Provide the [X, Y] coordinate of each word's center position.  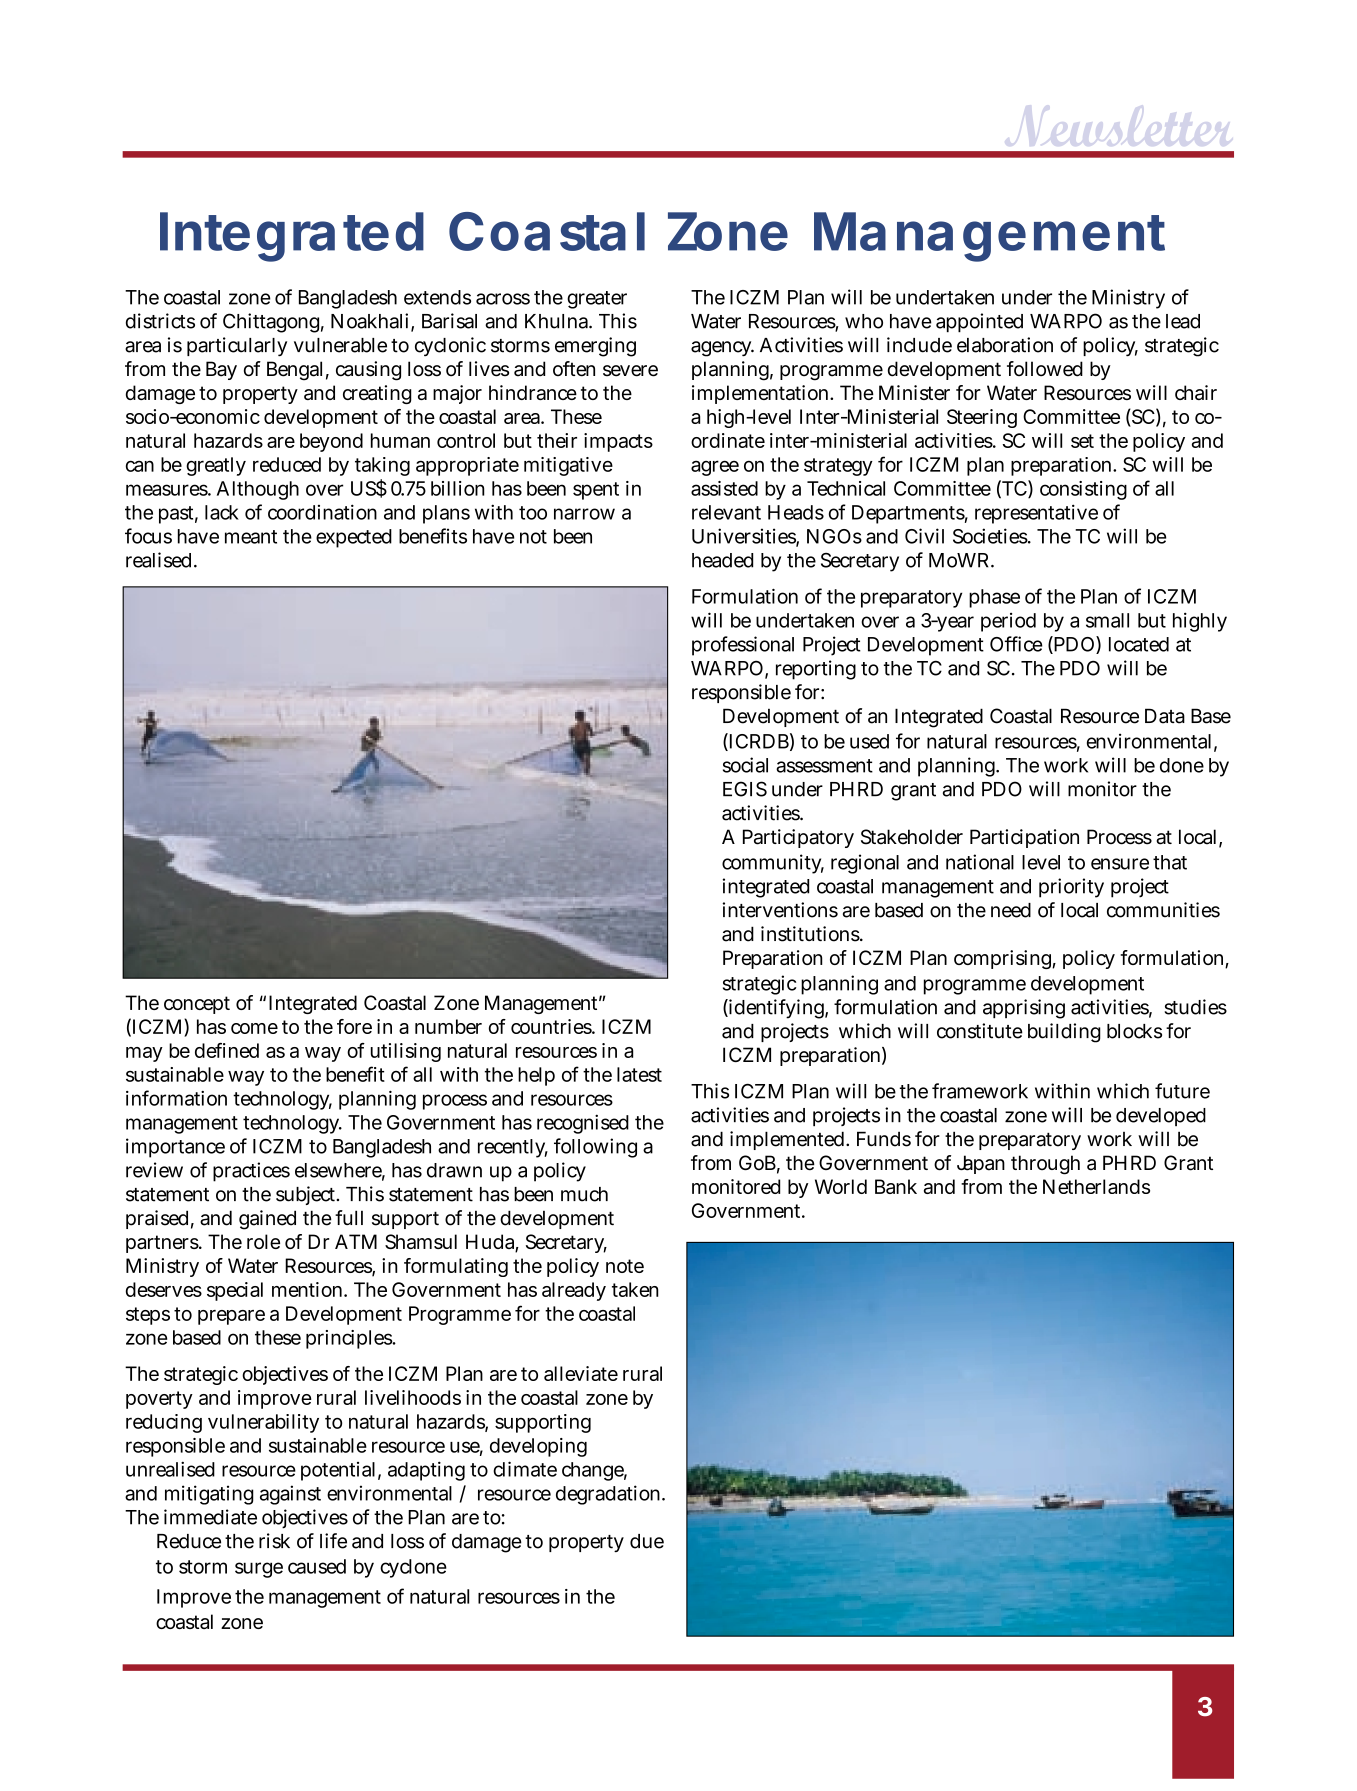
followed [1045, 369]
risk [274, 1541]
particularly [237, 346]
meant [251, 537]
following [595, 1148]
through [1045, 1165]
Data [1165, 716]
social [745, 765]
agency [722, 349]
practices [251, 1172]
